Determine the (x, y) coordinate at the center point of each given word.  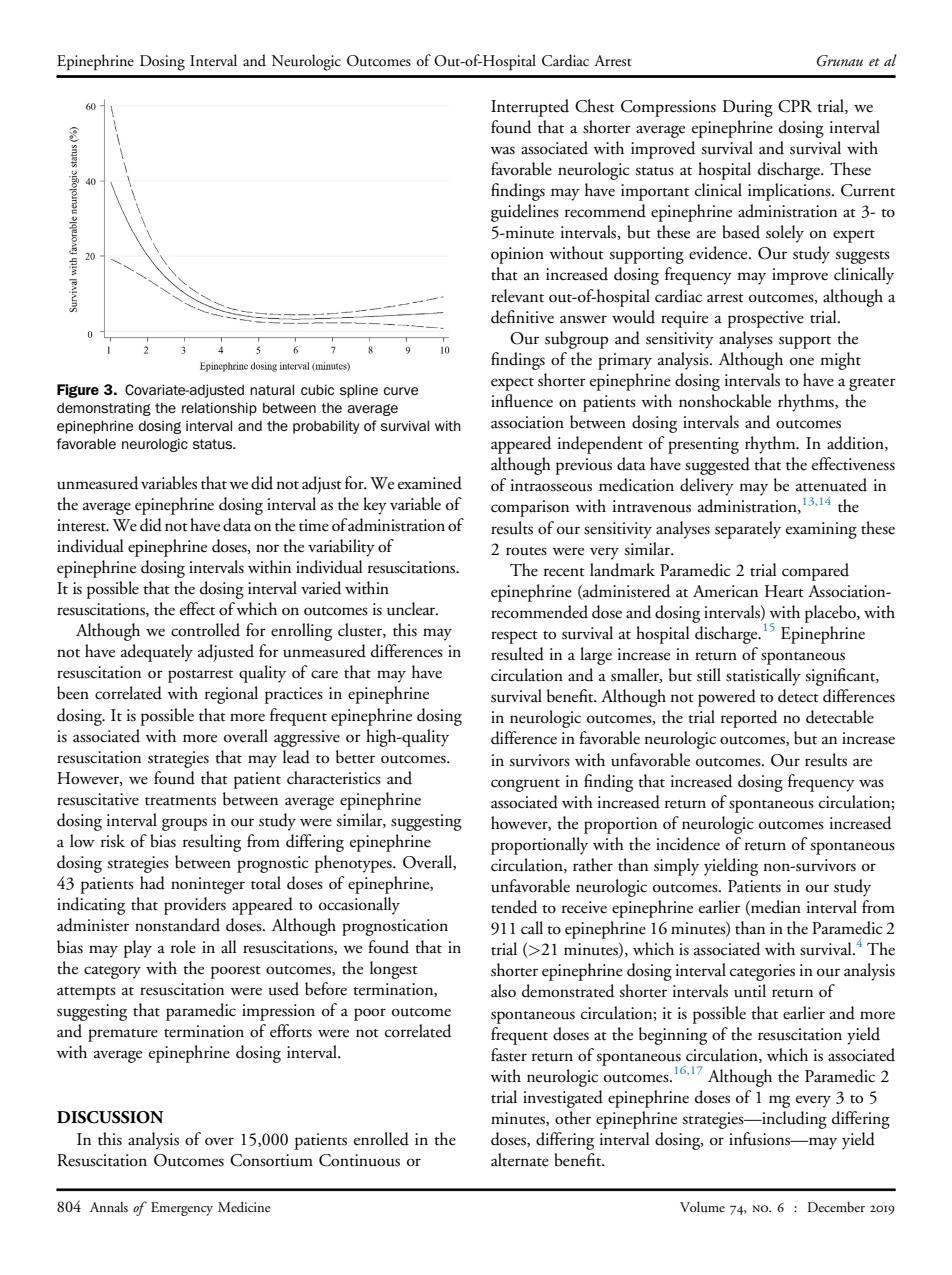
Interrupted (530, 108)
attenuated (831, 485)
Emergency (182, 1209)
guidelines (525, 213)
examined (430, 483)
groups (184, 824)
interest (82, 525)
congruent (525, 785)
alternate (520, 1160)
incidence (688, 844)
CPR (795, 106)
